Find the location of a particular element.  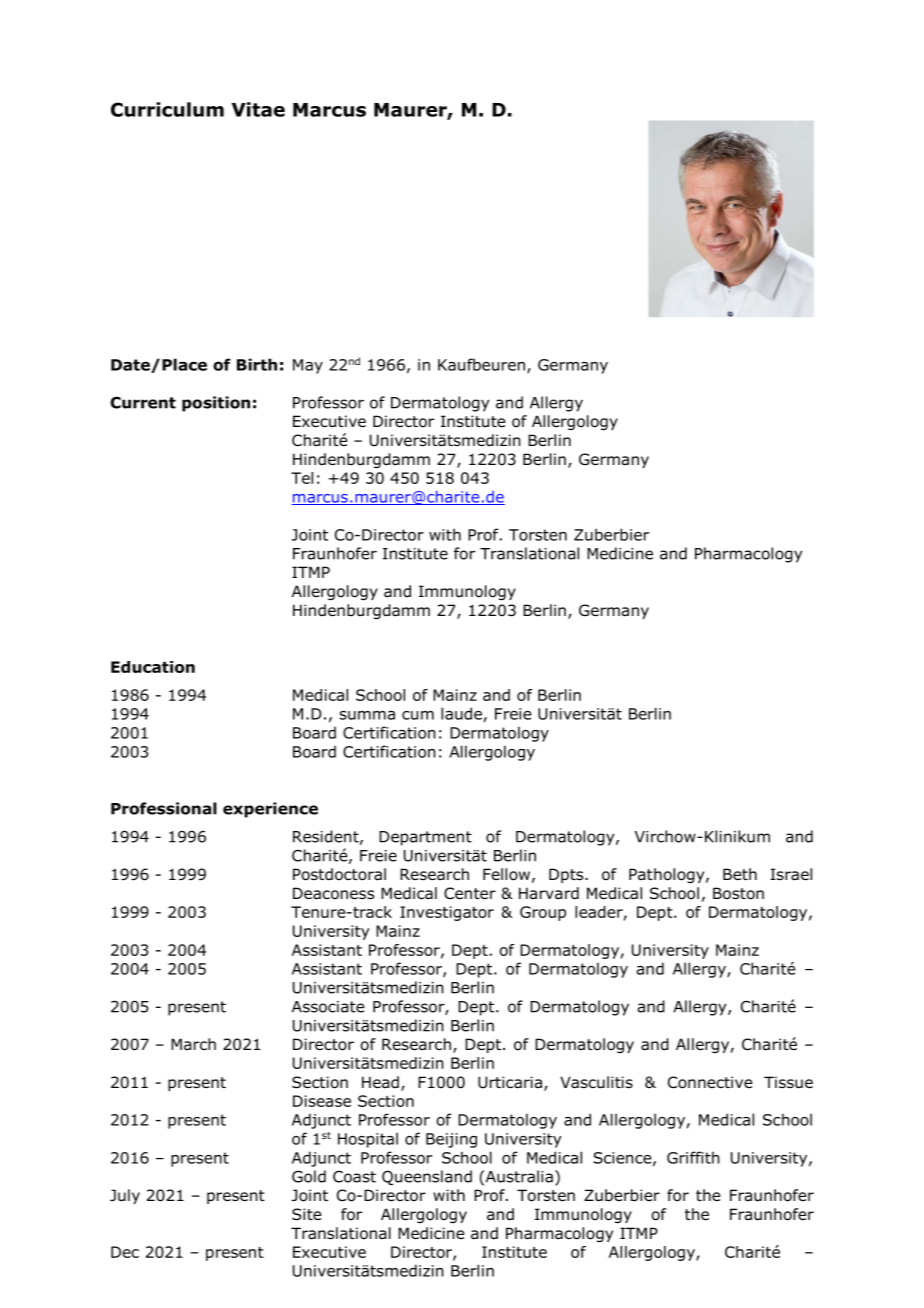

May is located at coordinates (308, 366).
